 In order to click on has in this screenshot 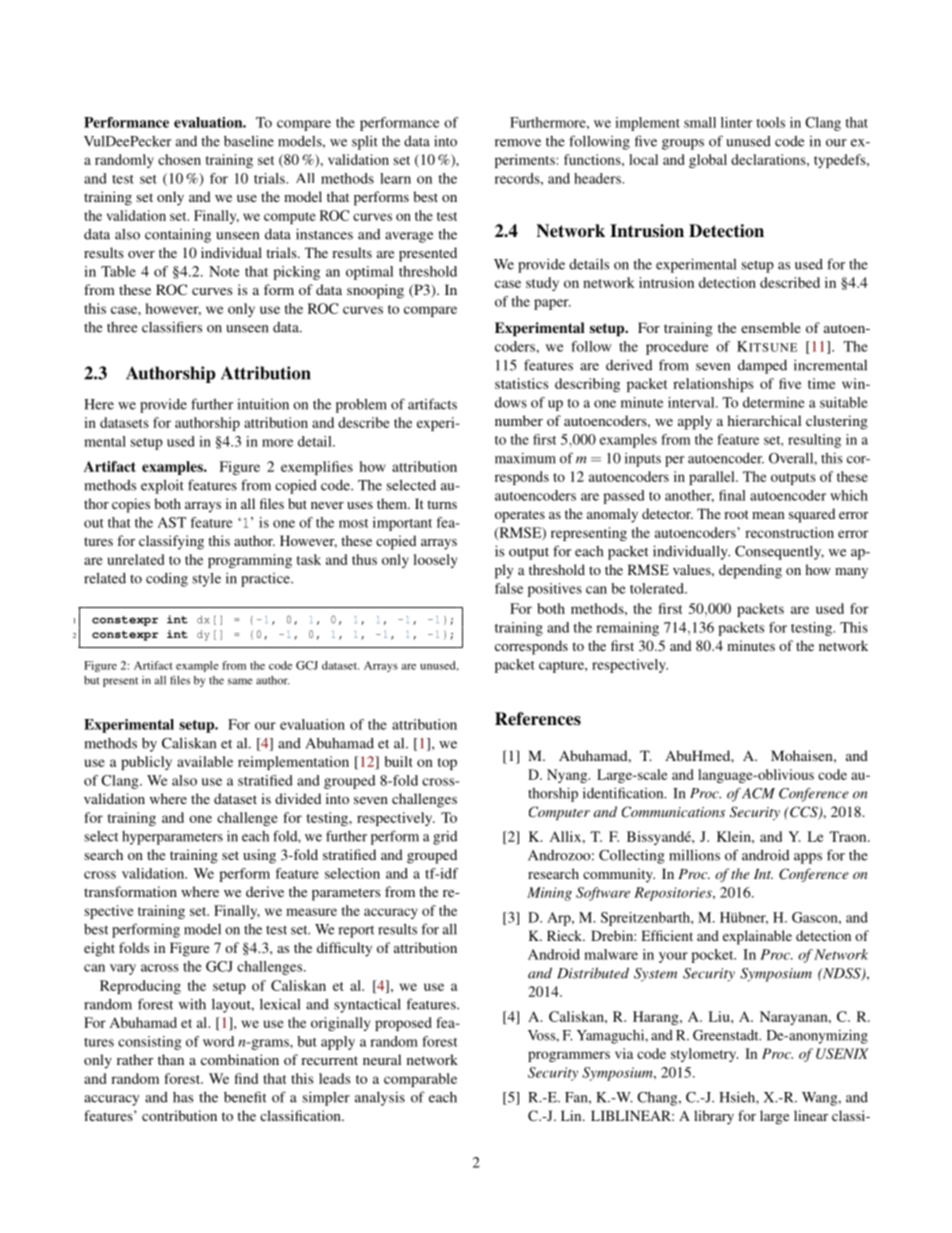, I will do `click(183, 1097)`.
